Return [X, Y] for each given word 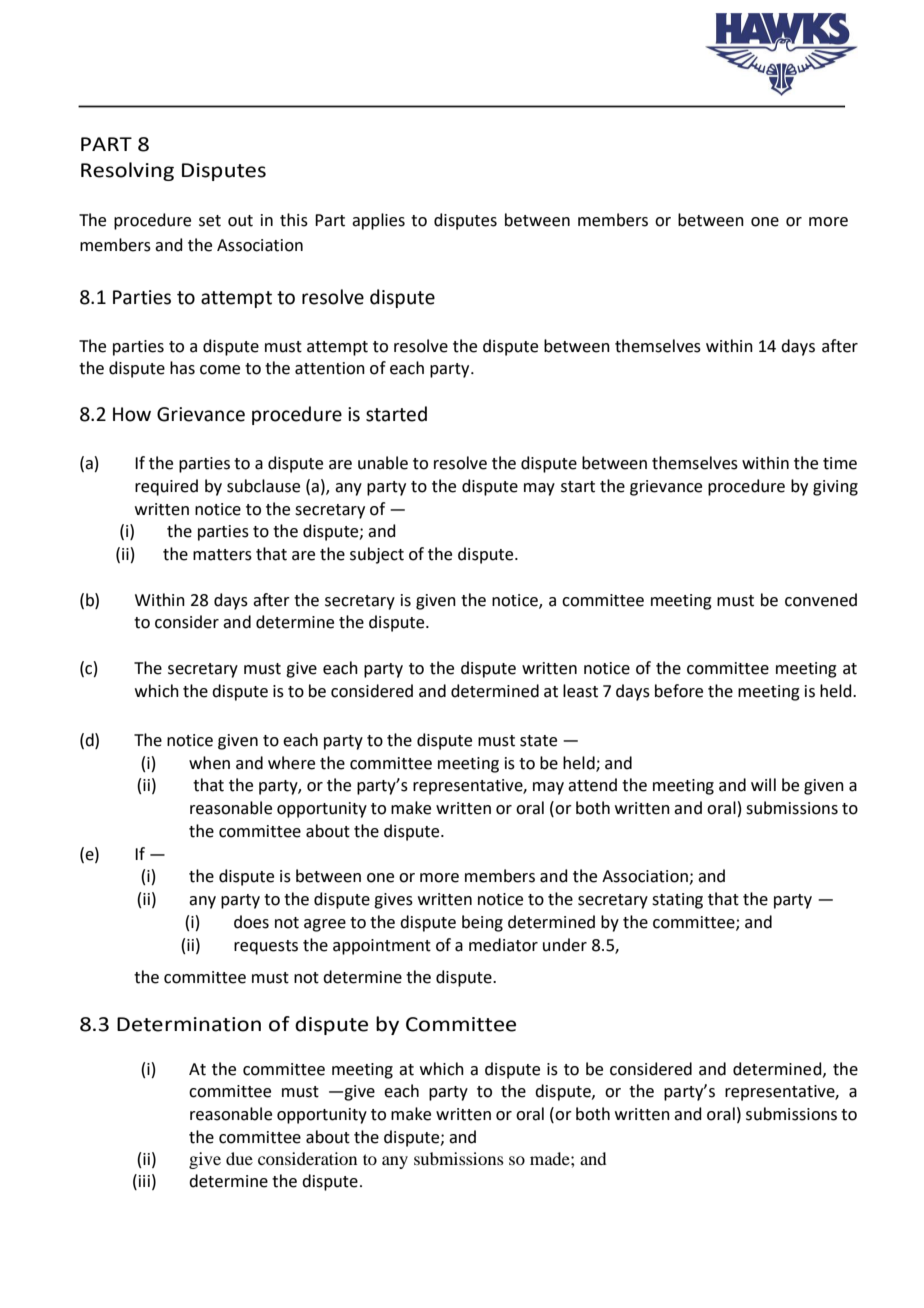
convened [821, 600]
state [538, 741]
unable [383, 463]
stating [677, 901]
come [220, 370]
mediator [503, 945]
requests [266, 947]
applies [378, 221]
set [210, 221]
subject [377, 555]
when [209, 763]
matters [222, 555]
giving [835, 488]
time [840, 463]
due [239, 1158]
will [763, 784]
